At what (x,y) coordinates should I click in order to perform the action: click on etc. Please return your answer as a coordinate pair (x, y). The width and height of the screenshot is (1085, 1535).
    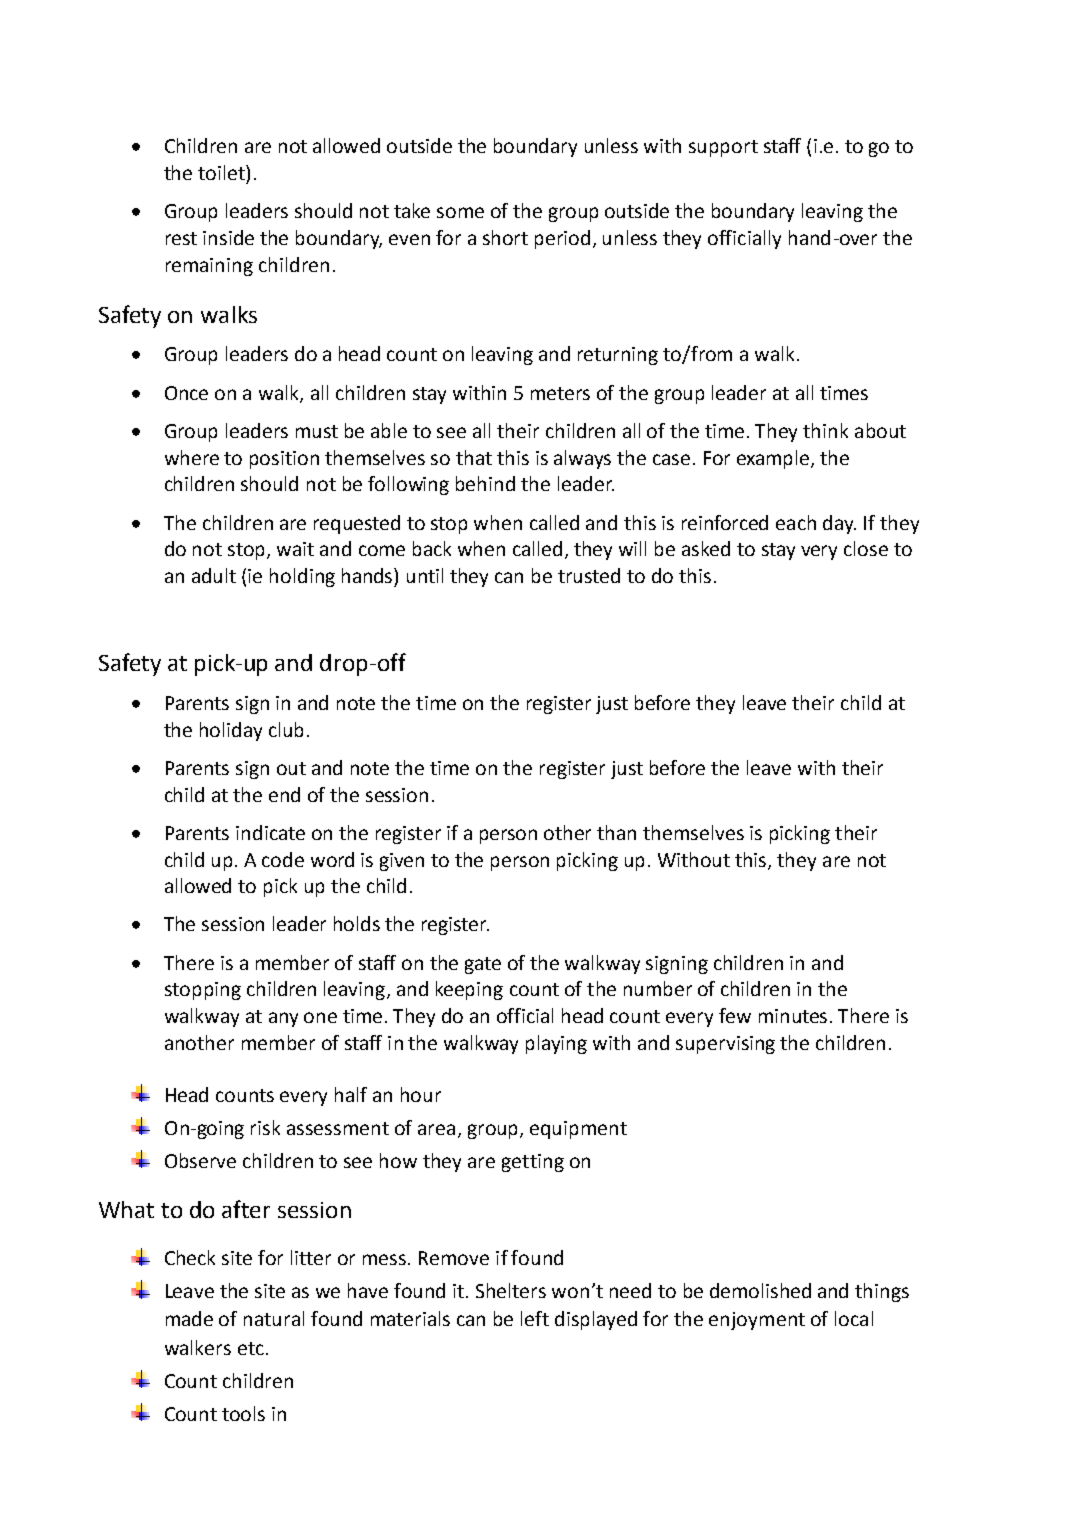
    Looking at the image, I should click on (251, 1348).
